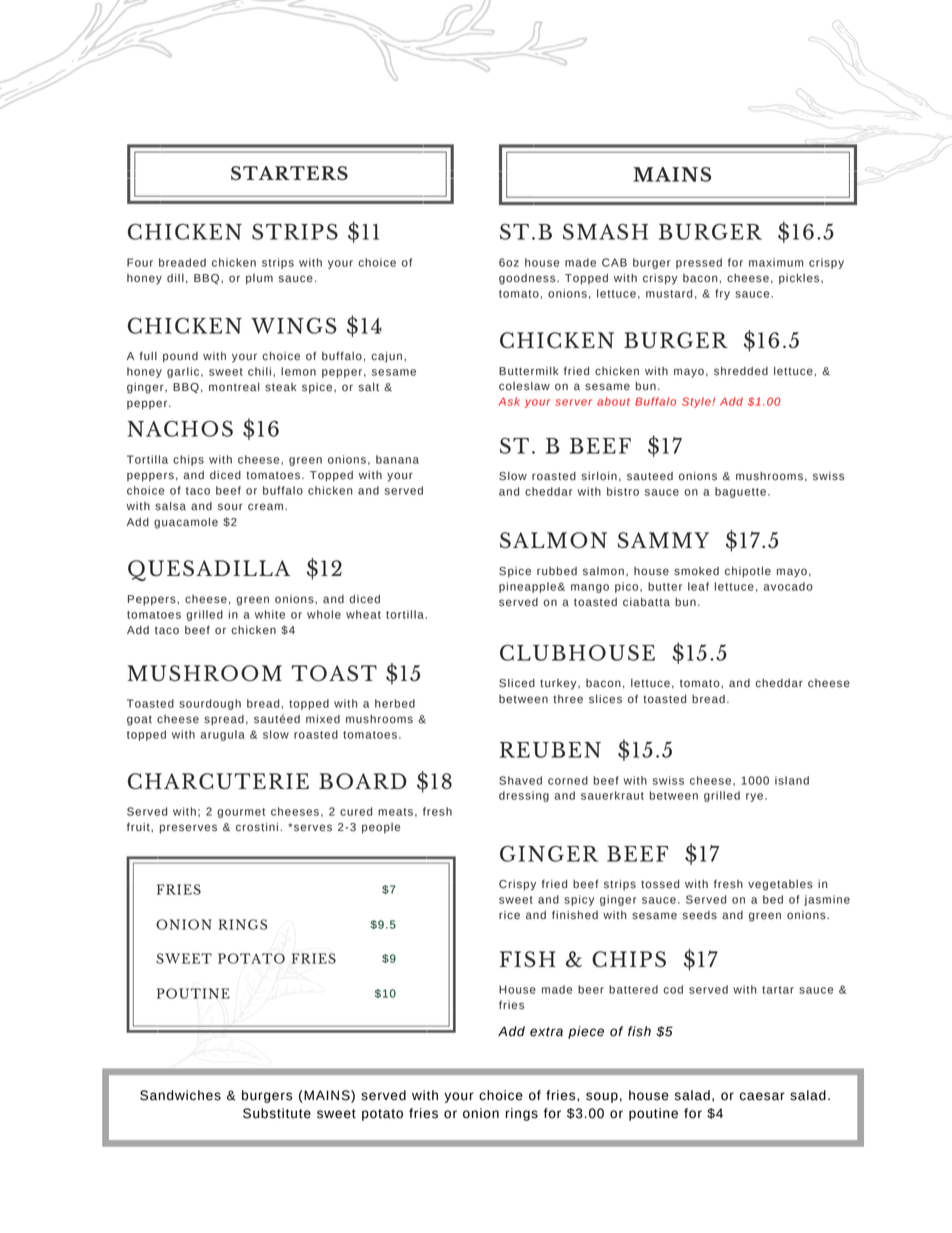 The height and width of the document is (1233, 952). Describe the element at coordinates (546, 1032) in the document. I see `extra` at that location.
